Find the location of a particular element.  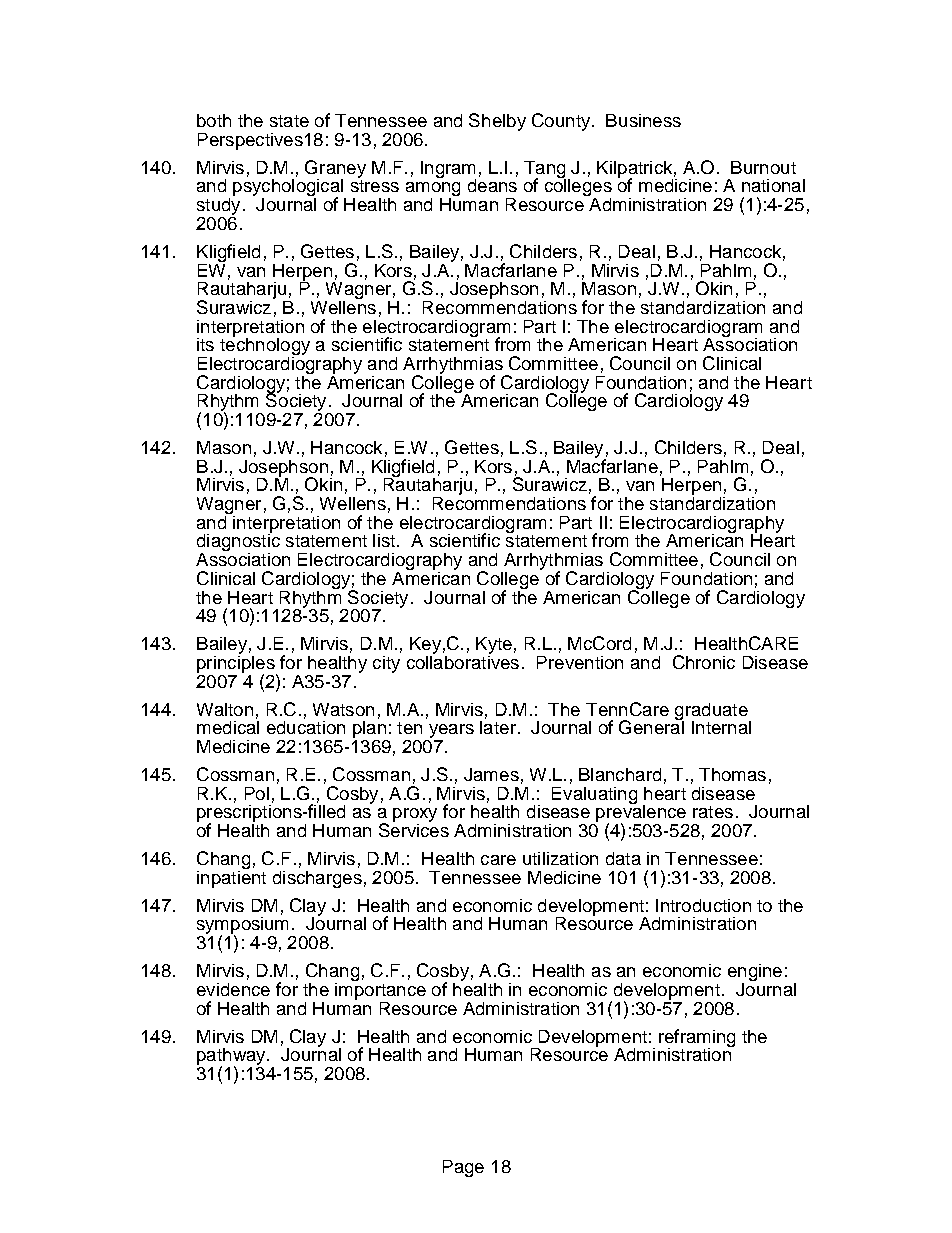

Page is located at coordinates (463, 1168).
